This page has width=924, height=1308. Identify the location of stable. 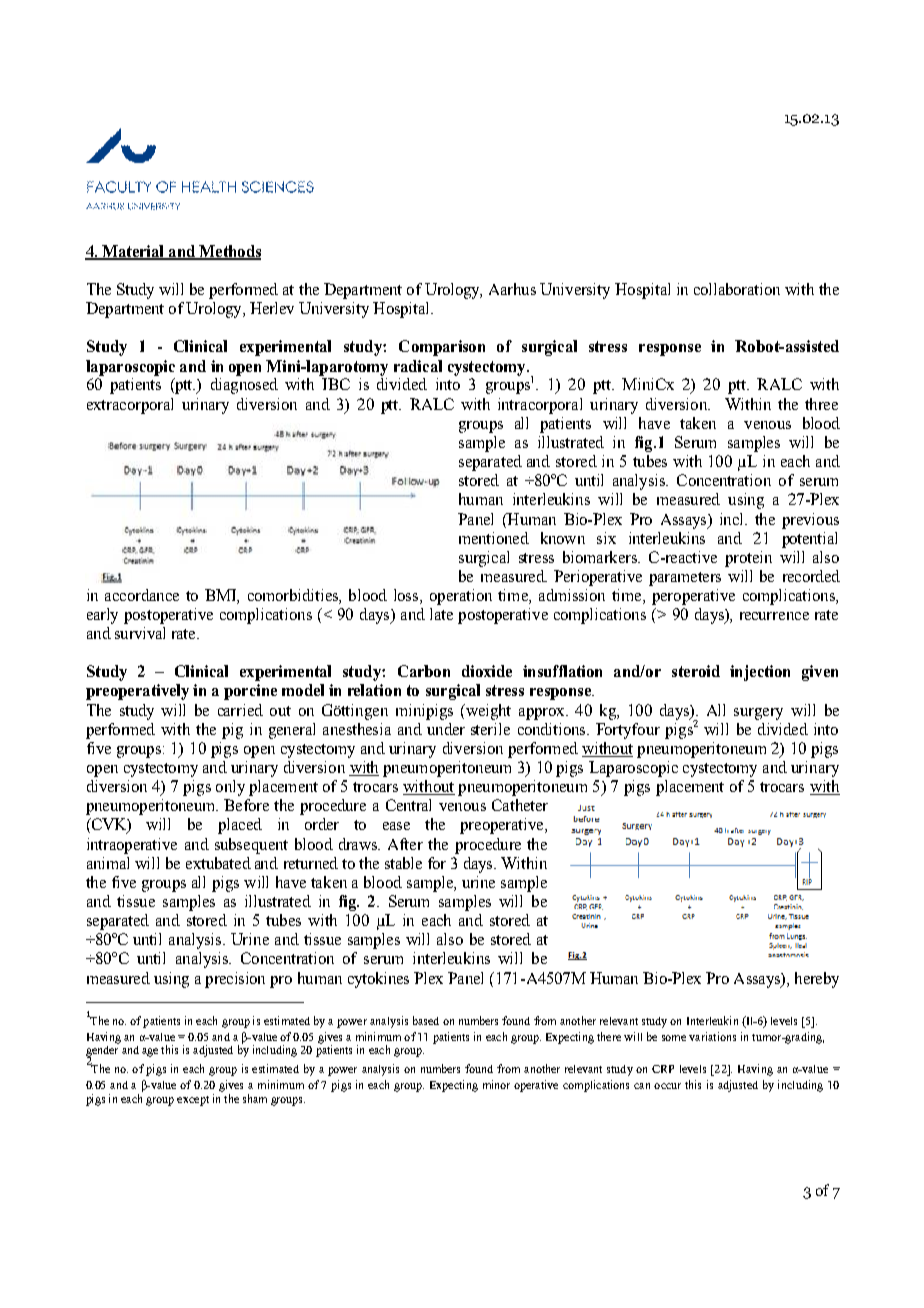
(403, 863).
